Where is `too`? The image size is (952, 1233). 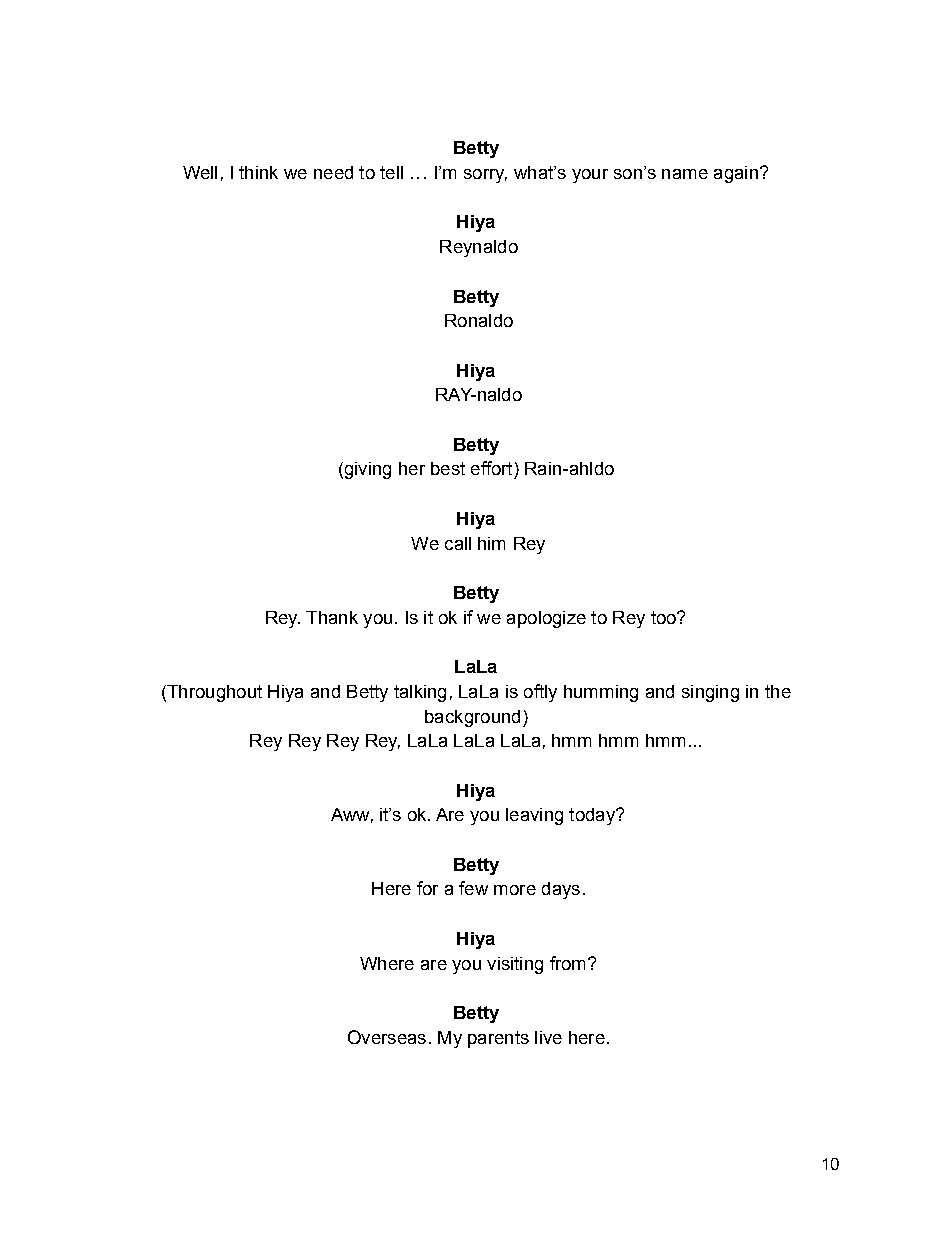 too is located at coordinates (664, 617).
